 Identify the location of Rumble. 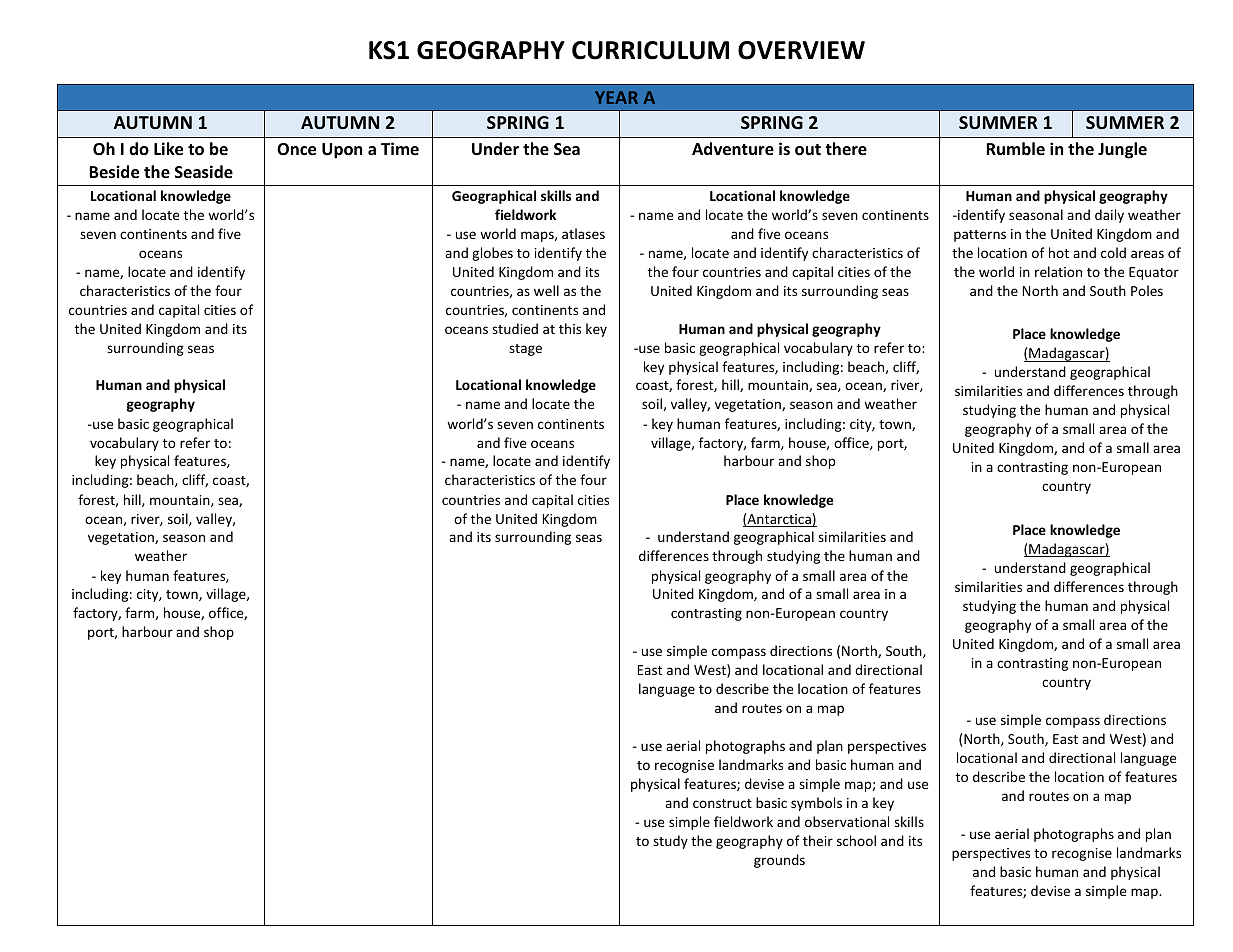
(1015, 148).
